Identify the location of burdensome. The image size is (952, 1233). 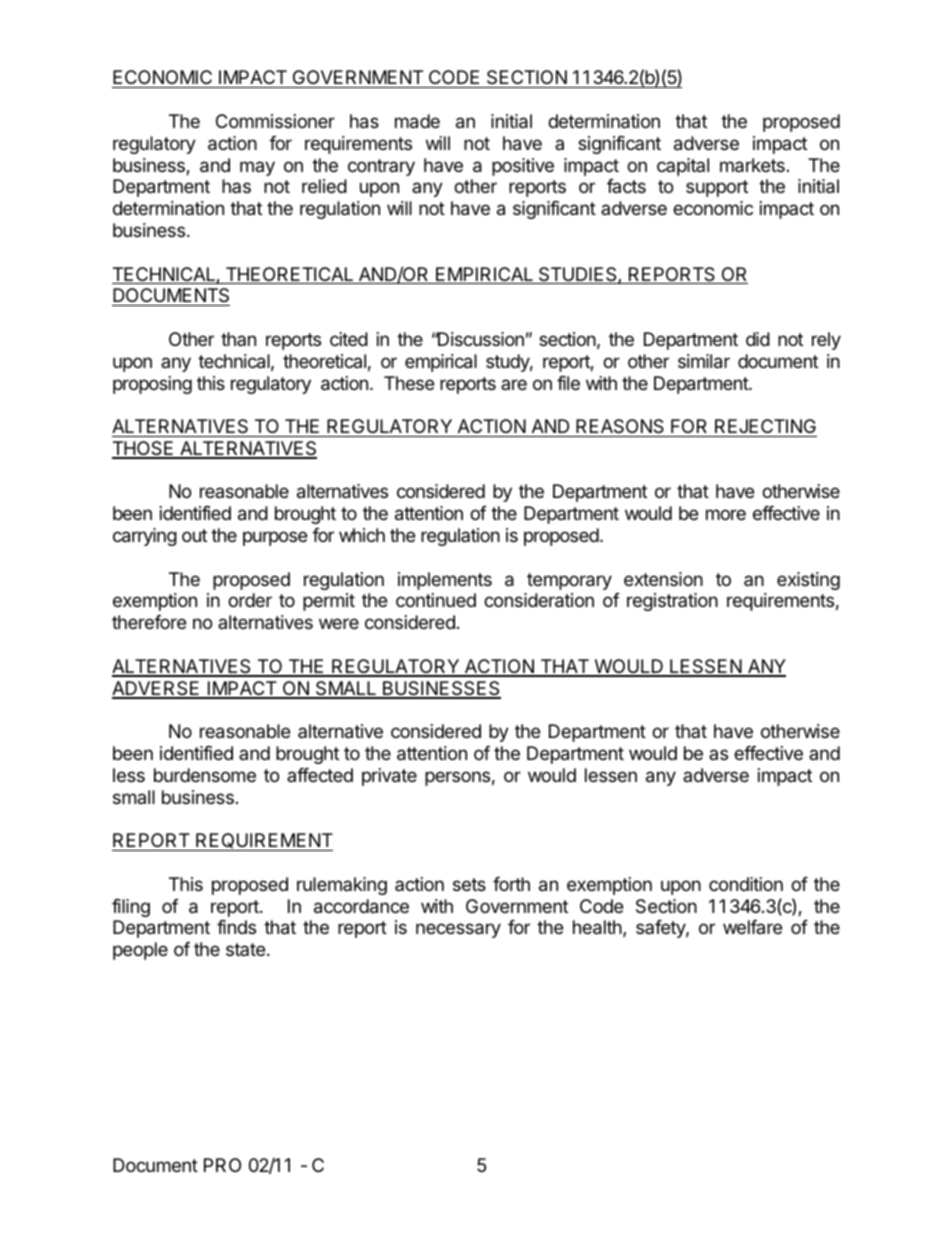
(205, 775).
